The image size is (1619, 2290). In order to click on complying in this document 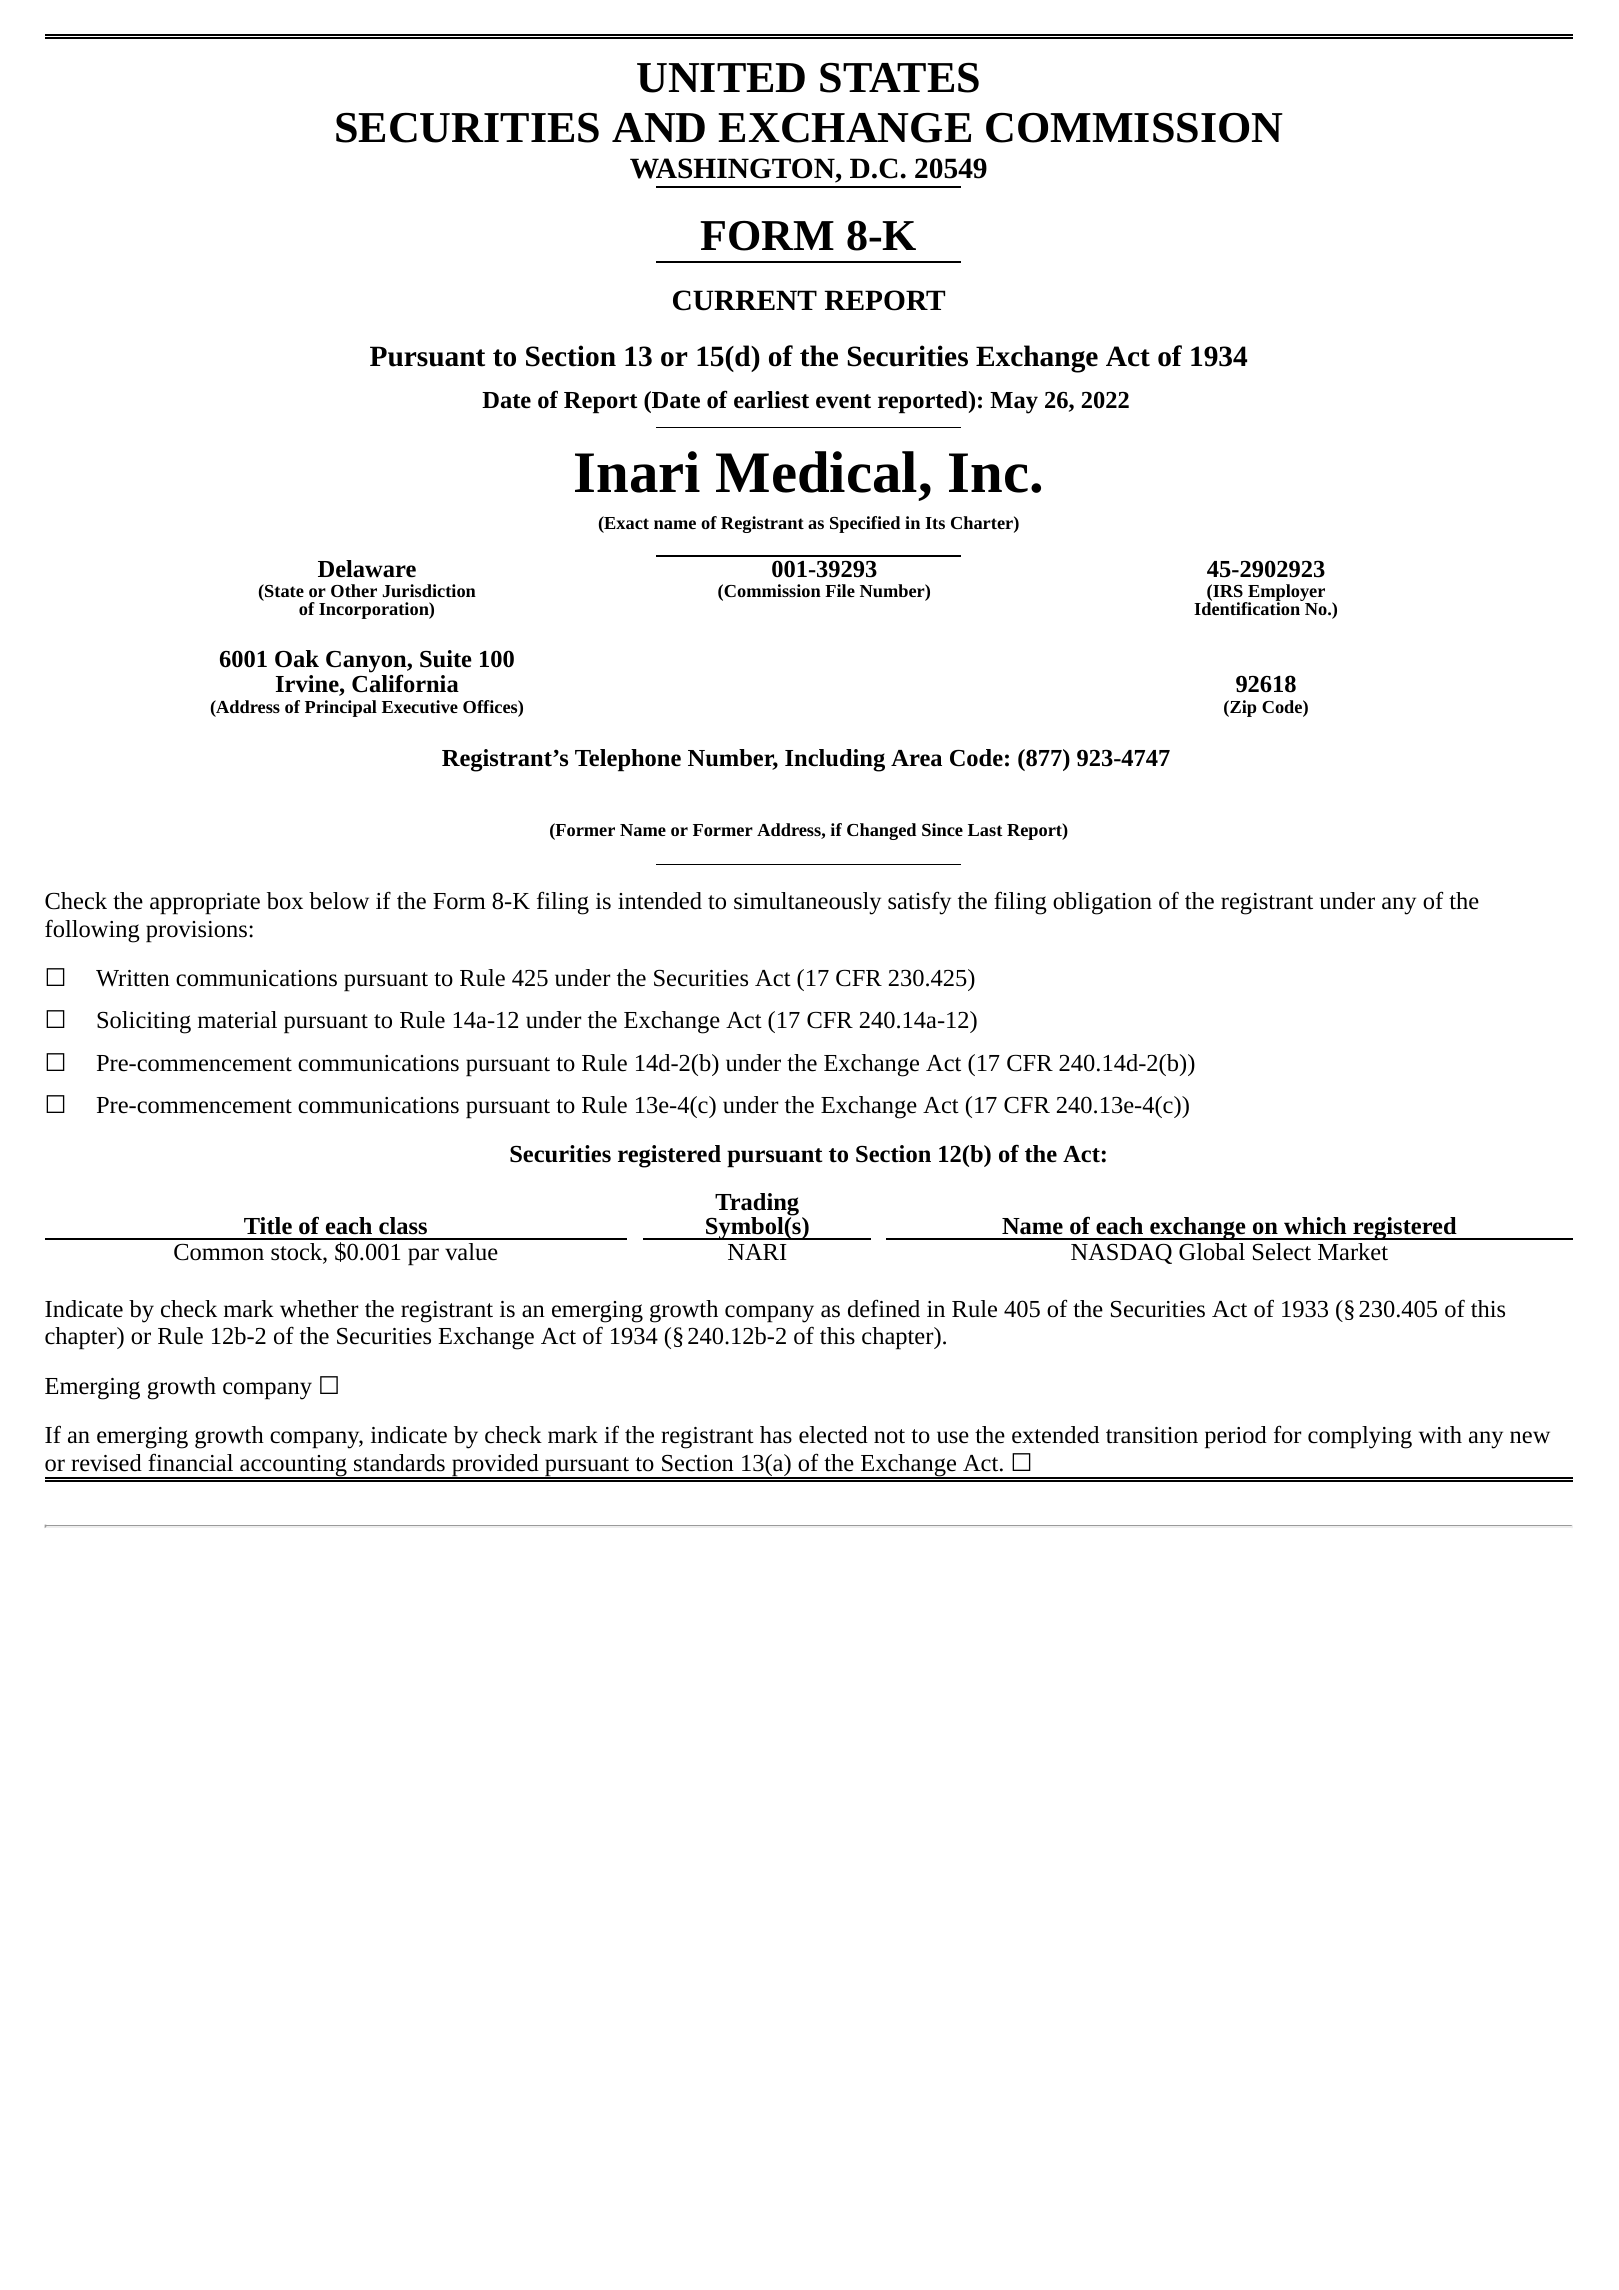, I will do `click(1360, 1437)`.
